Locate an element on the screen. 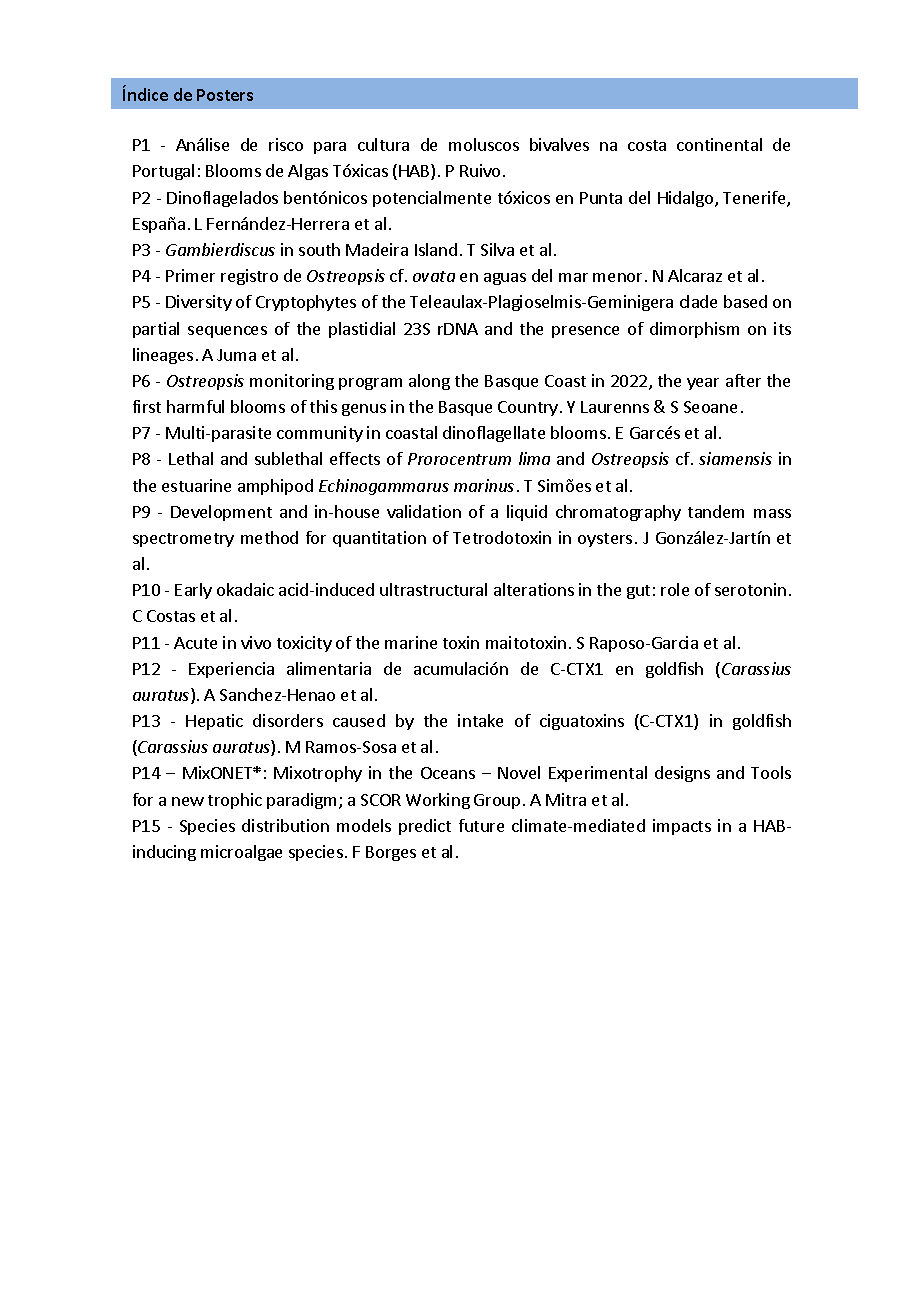 Image resolution: width=924 pixels, height=1308 pixels. ovata is located at coordinates (434, 276).
